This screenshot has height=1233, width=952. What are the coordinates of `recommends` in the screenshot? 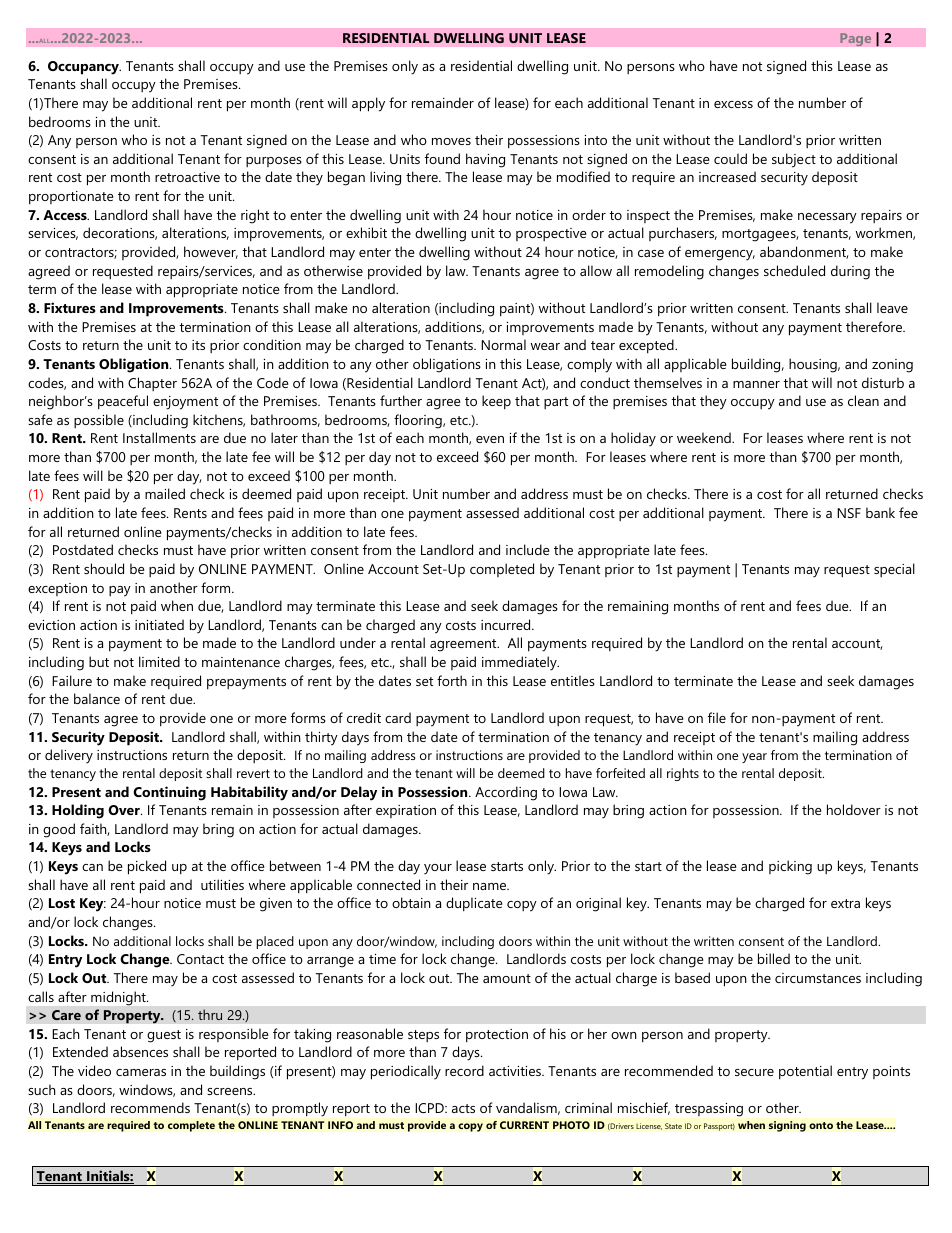 It's located at (150, 1107).
